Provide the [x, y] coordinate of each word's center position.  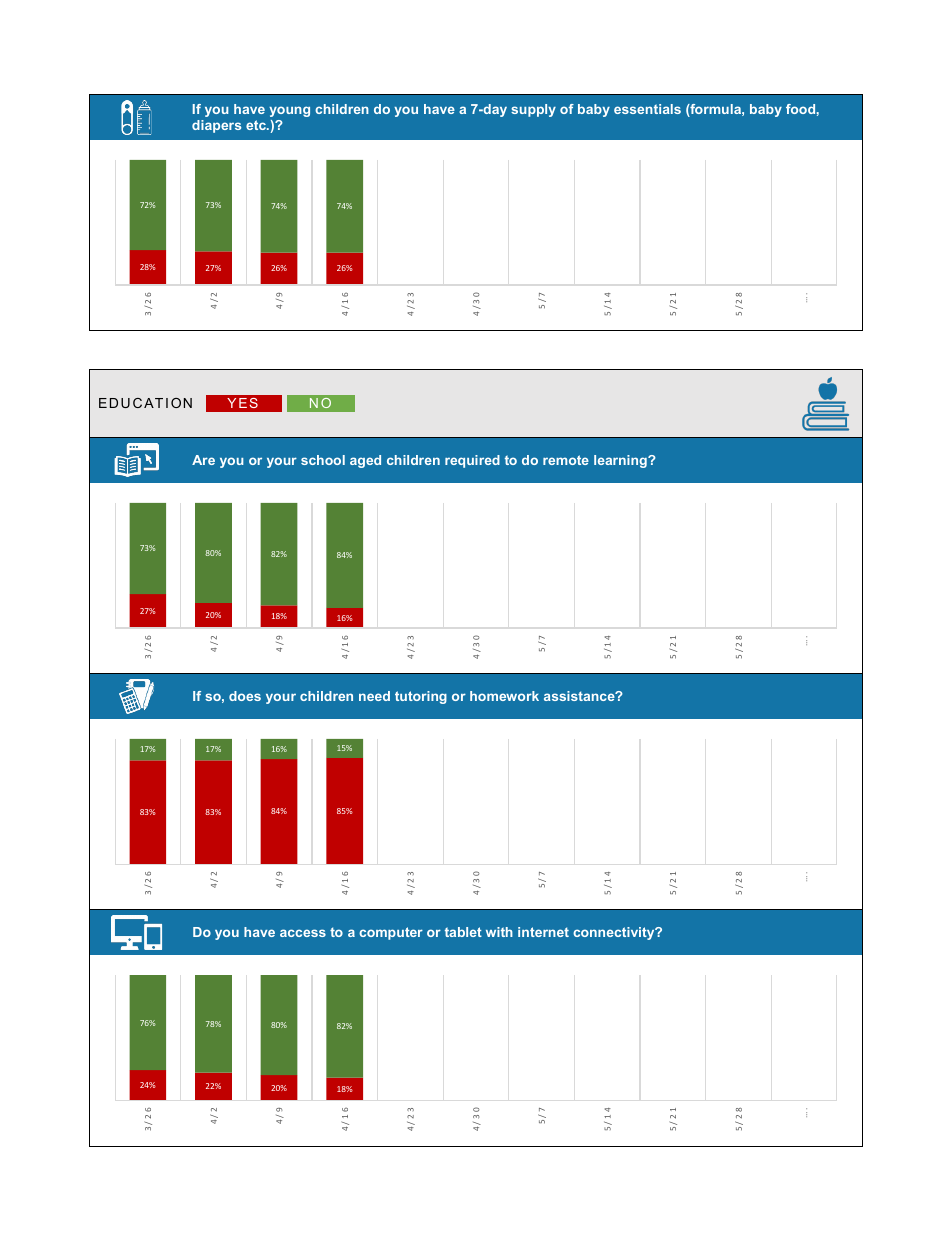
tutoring [421, 697]
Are [203, 460]
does [245, 696]
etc [257, 125]
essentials [647, 109]
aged [365, 461]
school [323, 460]
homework [504, 696]
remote [566, 460]
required [472, 461]
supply [533, 110]
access [303, 933]
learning [621, 461]
